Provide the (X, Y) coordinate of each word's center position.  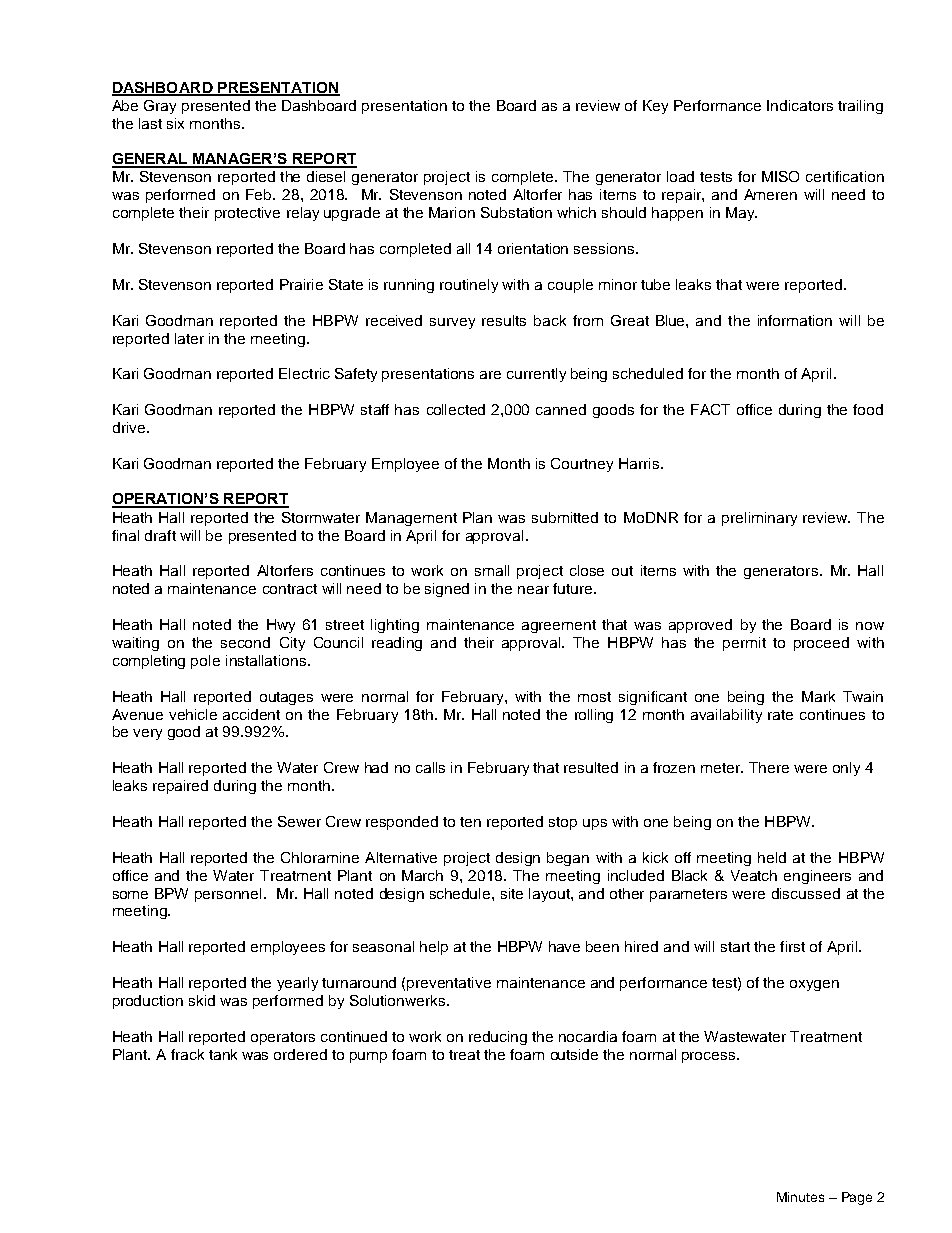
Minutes (800, 1197)
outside (574, 1054)
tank (223, 1054)
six (175, 123)
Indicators (800, 105)
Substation (516, 212)
